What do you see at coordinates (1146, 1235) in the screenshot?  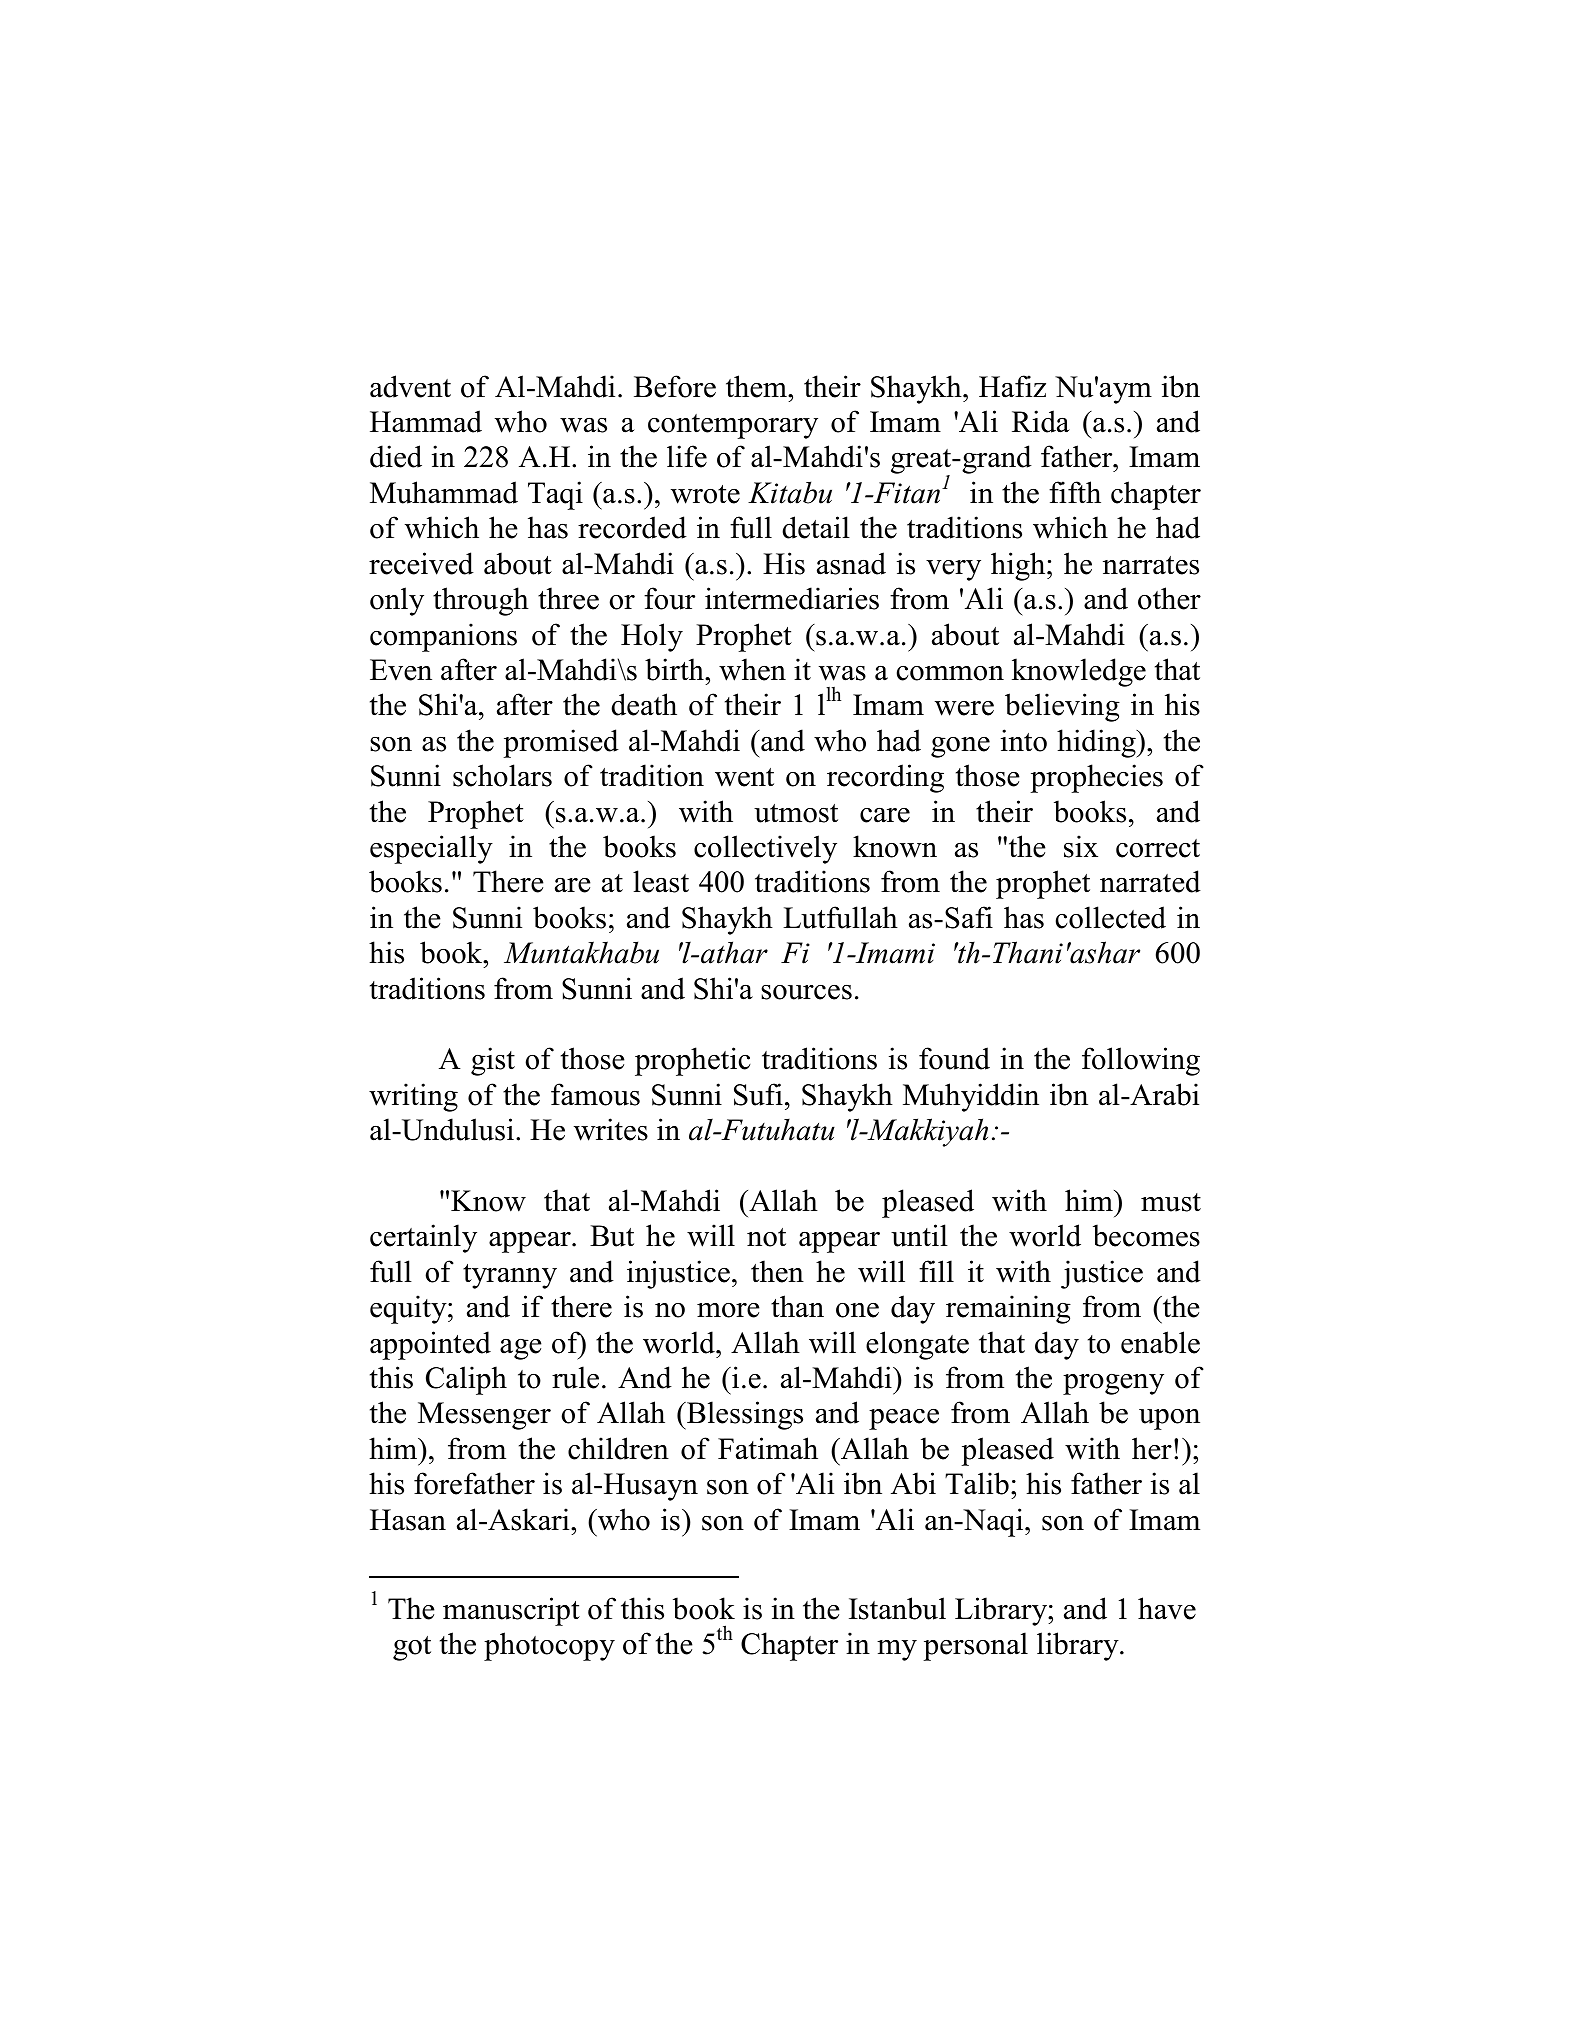 I see `becomes` at bounding box center [1146, 1235].
